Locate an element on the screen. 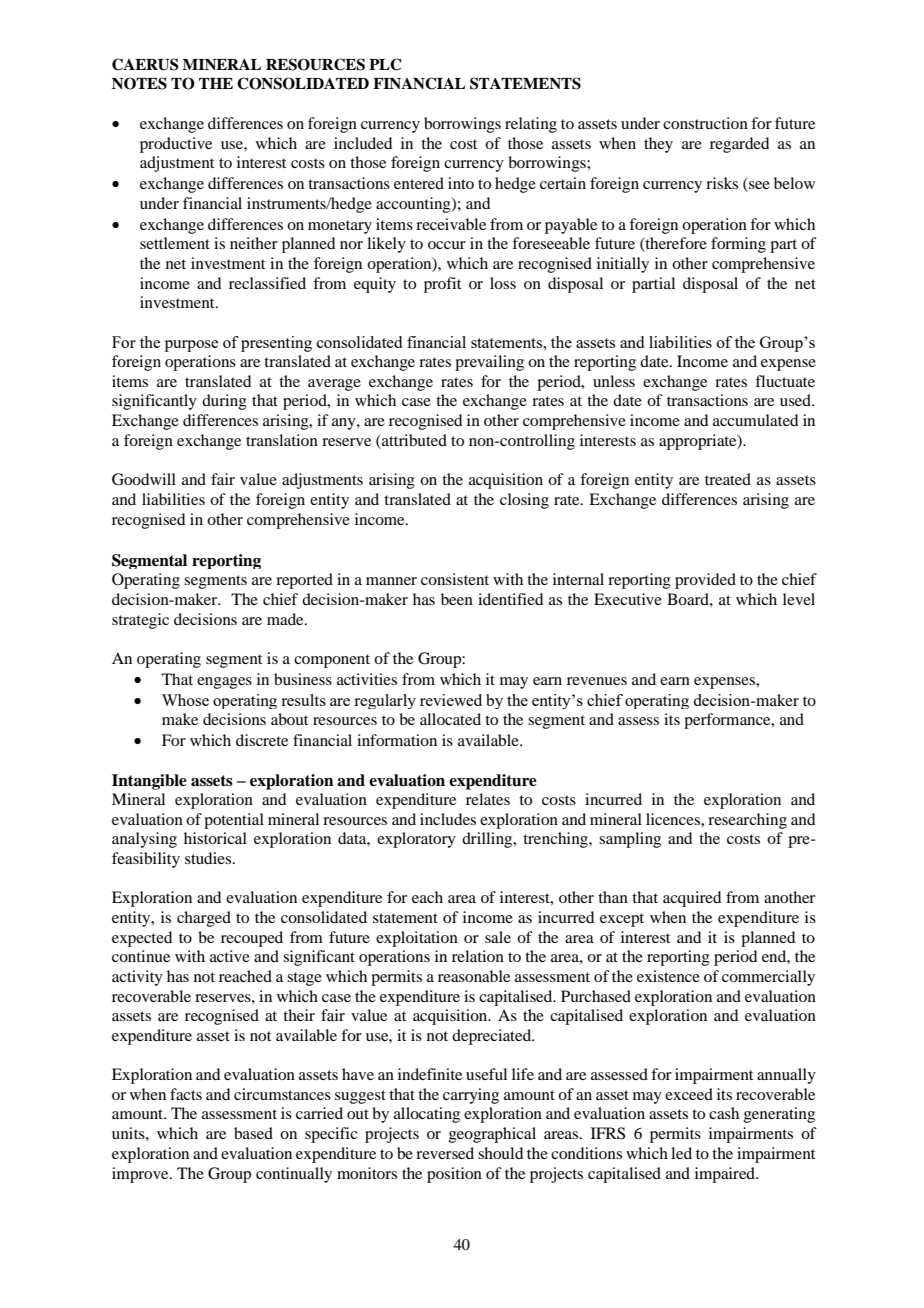 This screenshot has height=1308, width=924. provided is located at coordinates (705, 581).
